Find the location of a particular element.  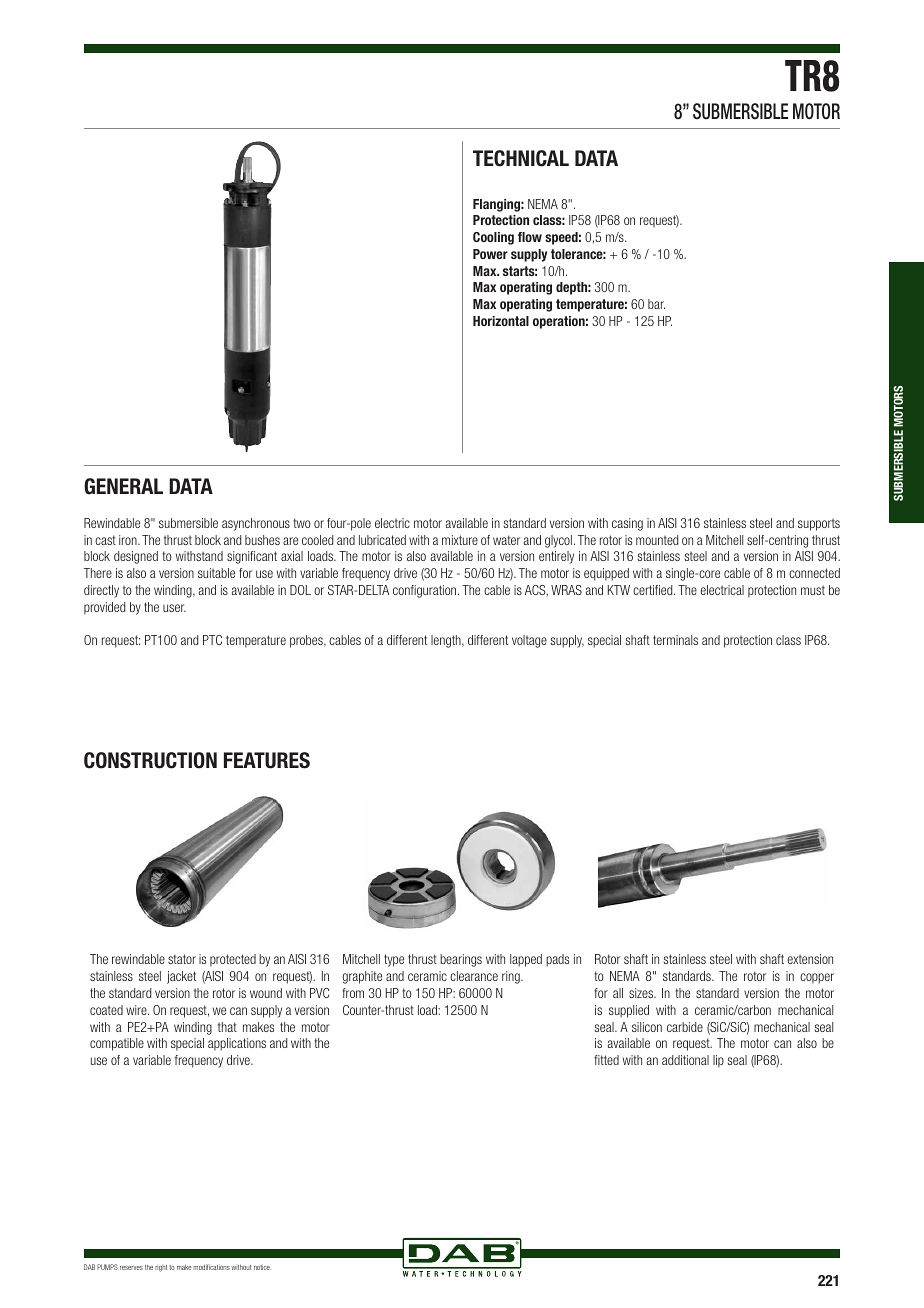

mixture is located at coordinates (460, 540).
